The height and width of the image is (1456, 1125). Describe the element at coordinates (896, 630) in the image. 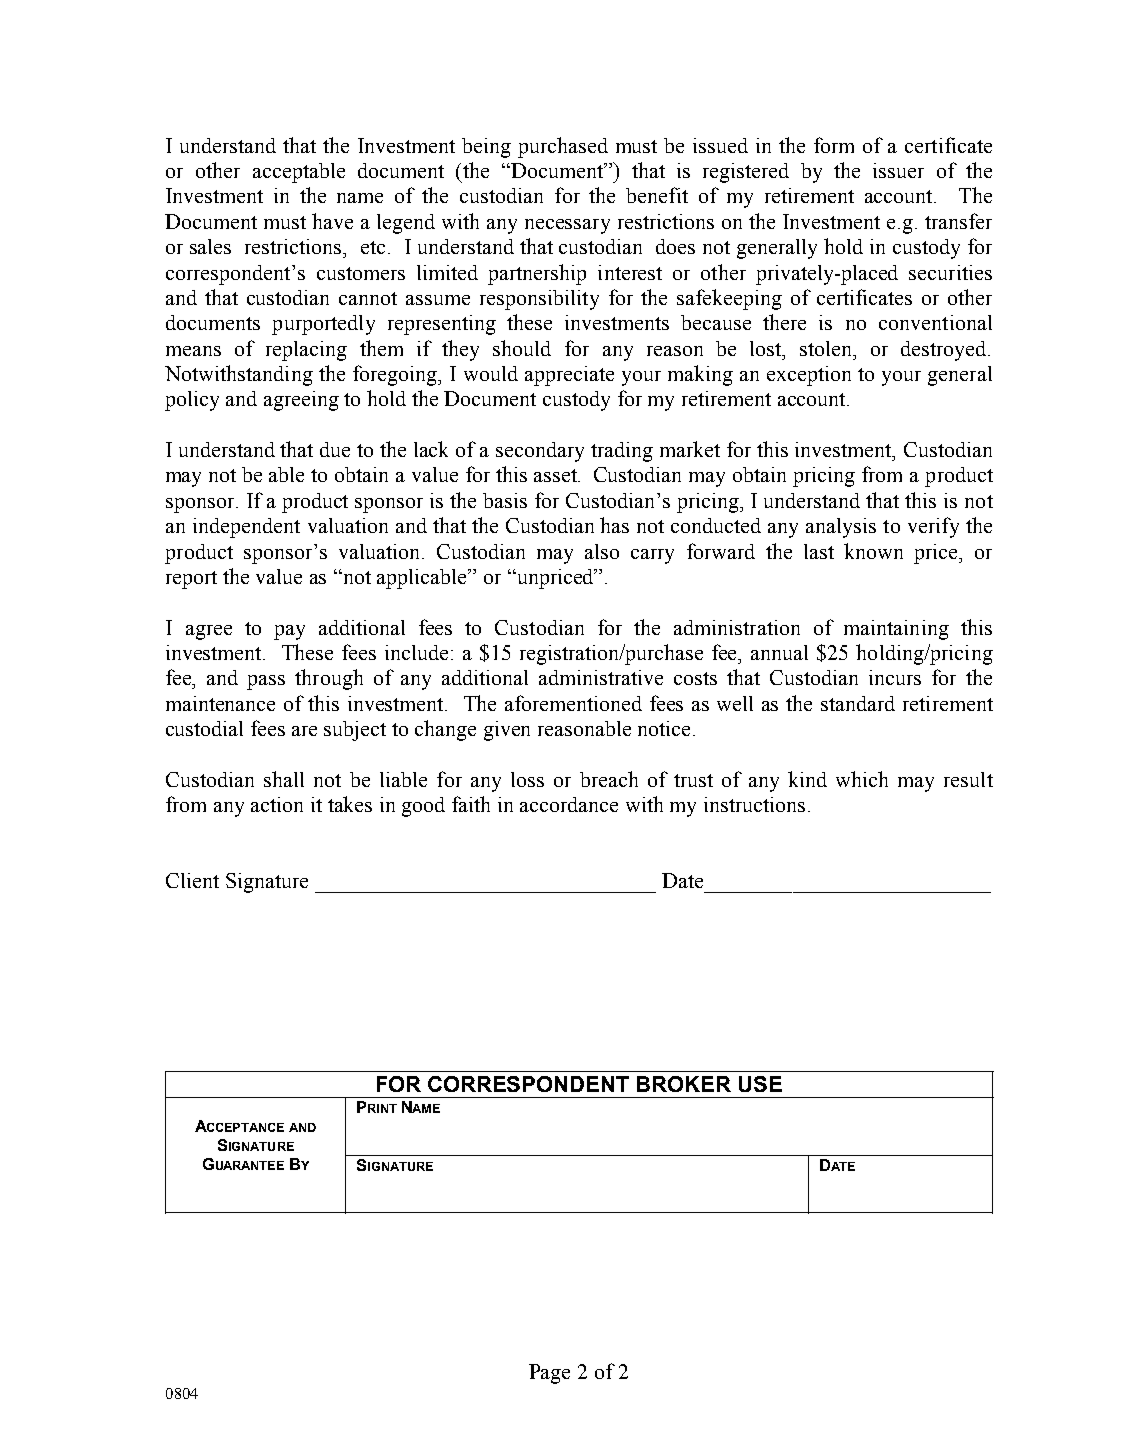

I see `maintaining` at that location.
